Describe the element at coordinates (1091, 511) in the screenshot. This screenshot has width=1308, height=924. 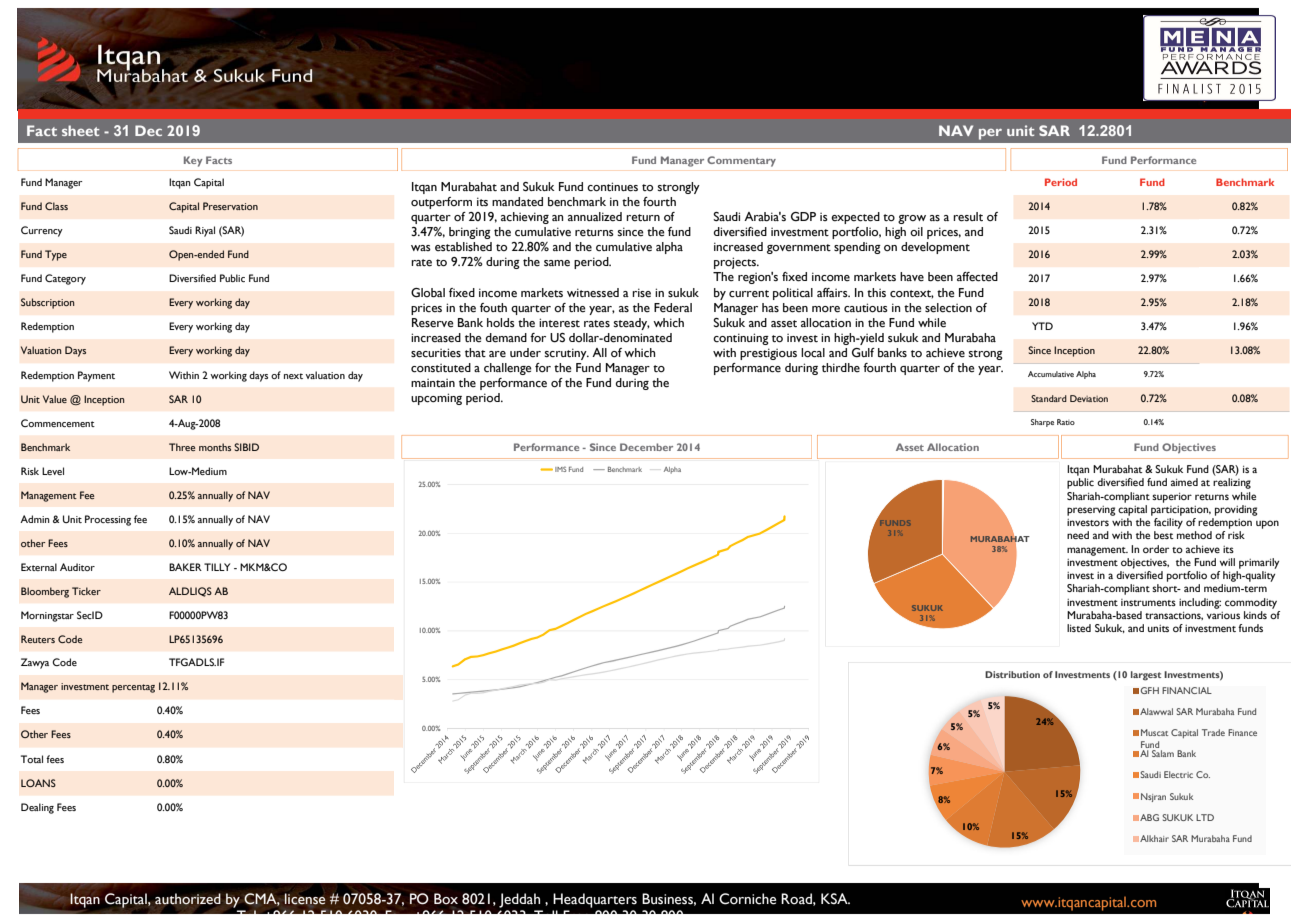
I see `preserving` at that location.
